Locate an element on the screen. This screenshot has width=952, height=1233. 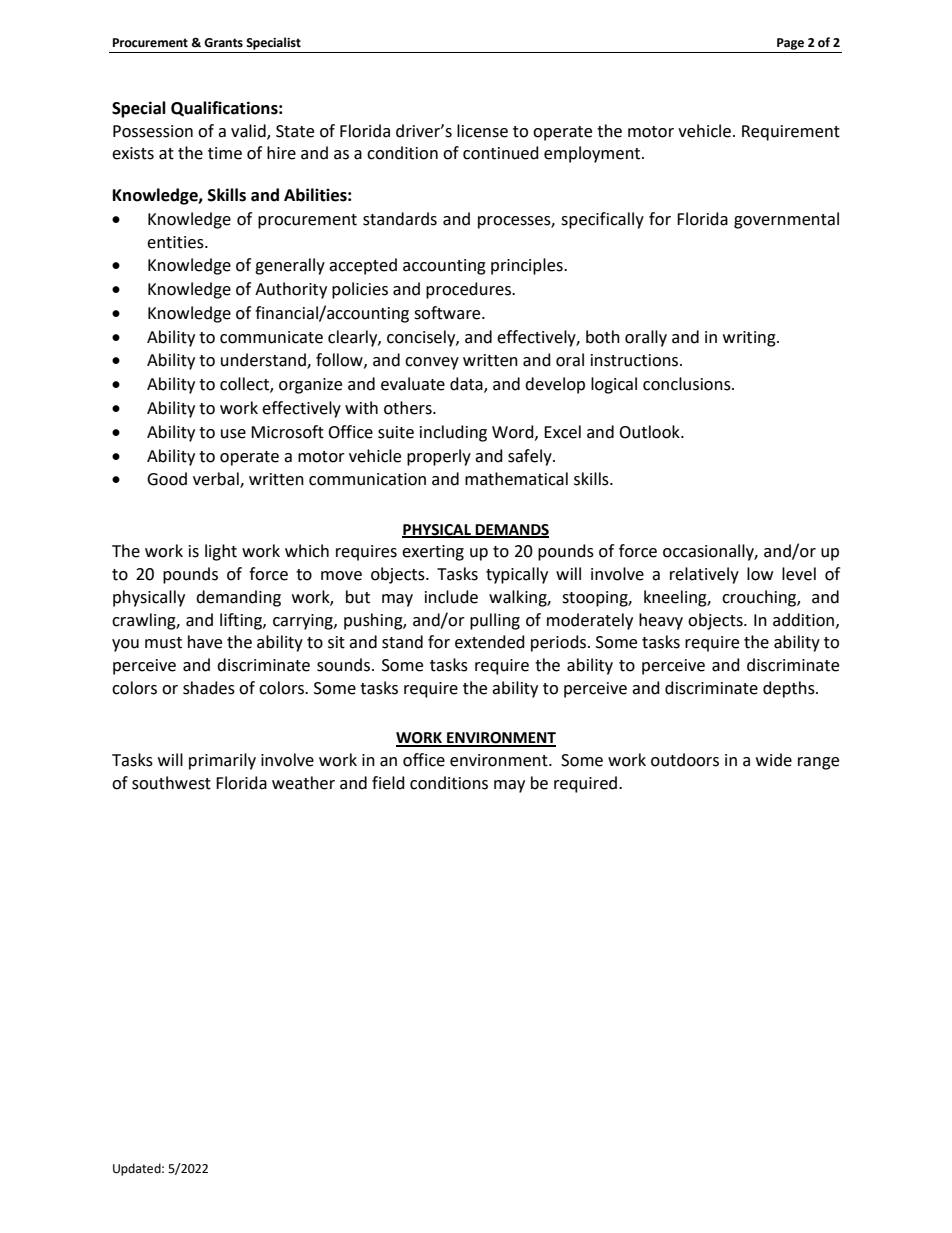
light is located at coordinates (221, 552).
